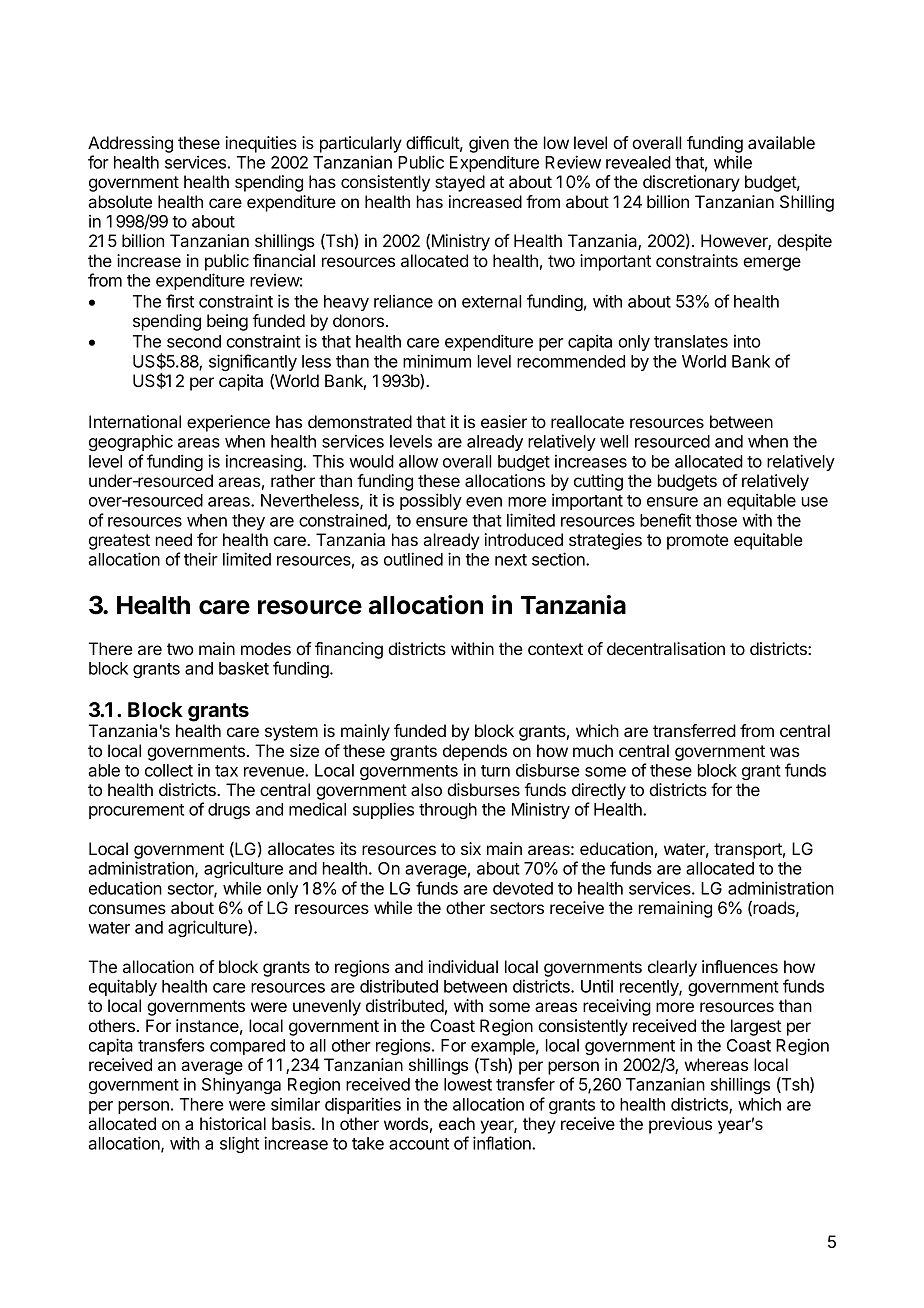  I want to click on discretionary, so click(691, 183).
